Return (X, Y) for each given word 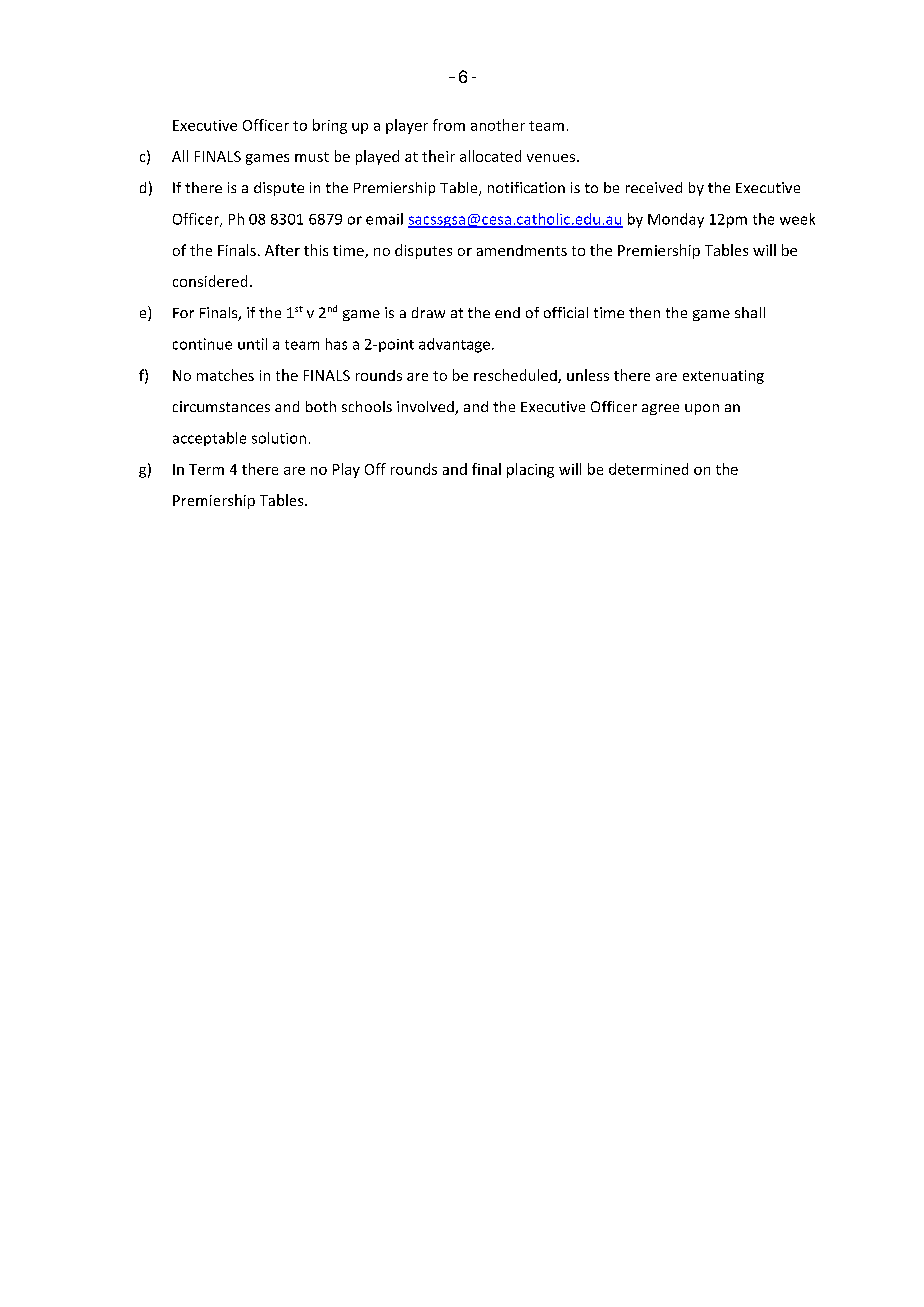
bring (330, 126)
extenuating (723, 377)
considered (210, 281)
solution (279, 438)
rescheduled (516, 376)
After (282, 250)
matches (225, 375)
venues (551, 158)
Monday (676, 220)
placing (530, 470)
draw (428, 312)
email (384, 219)
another (498, 125)
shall (750, 312)
